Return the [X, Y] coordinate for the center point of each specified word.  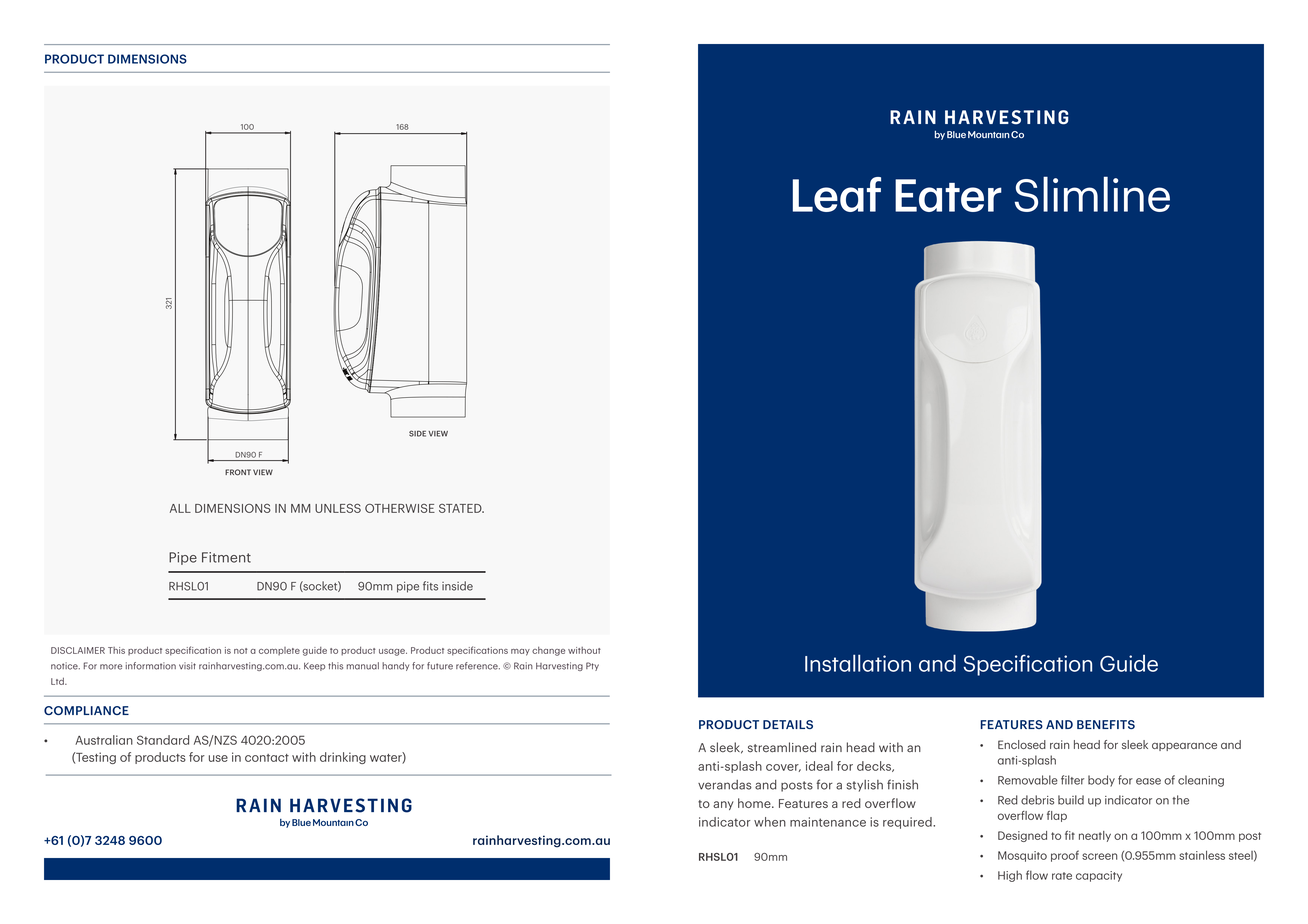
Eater [948, 195]
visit [187, 666]
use [218, 758]
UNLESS [338, 508]
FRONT [238, 472]
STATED [461, 508]
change [548, 651]
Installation [858, 663]
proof [1065, 856]
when [770, 822]
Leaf [837, 194]
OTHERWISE [400, 508]
